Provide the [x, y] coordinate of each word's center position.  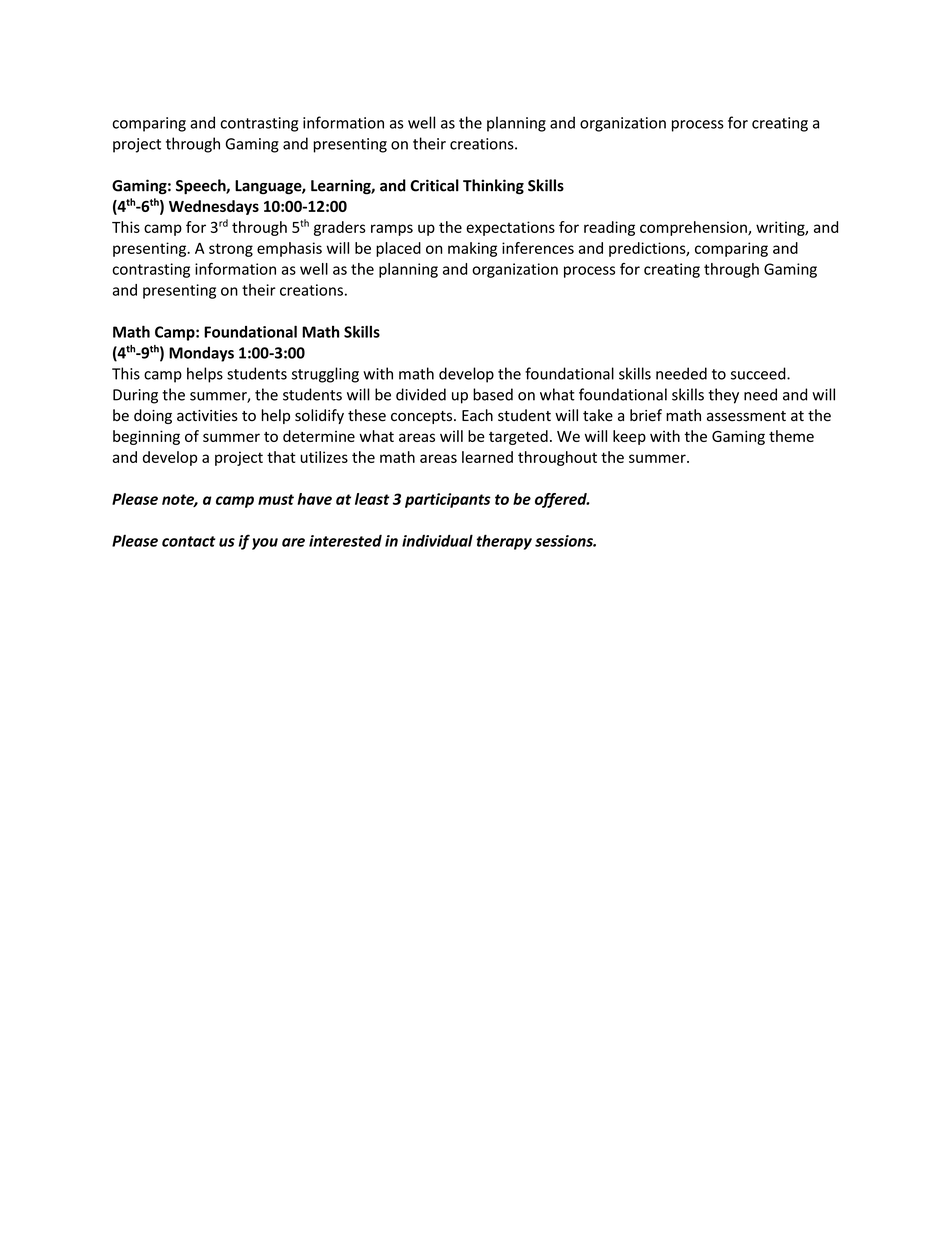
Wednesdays [214, 207]
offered [562, 500]
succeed [759, 373]
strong [231, 250]
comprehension [694, 228]
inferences [538, 248]
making [472, 249]
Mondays [201, 354]
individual [437, 540]
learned [487, 457]
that [281, 457]
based [493, 394]
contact [188, 541]
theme [791, 436]
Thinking [493, 187]
